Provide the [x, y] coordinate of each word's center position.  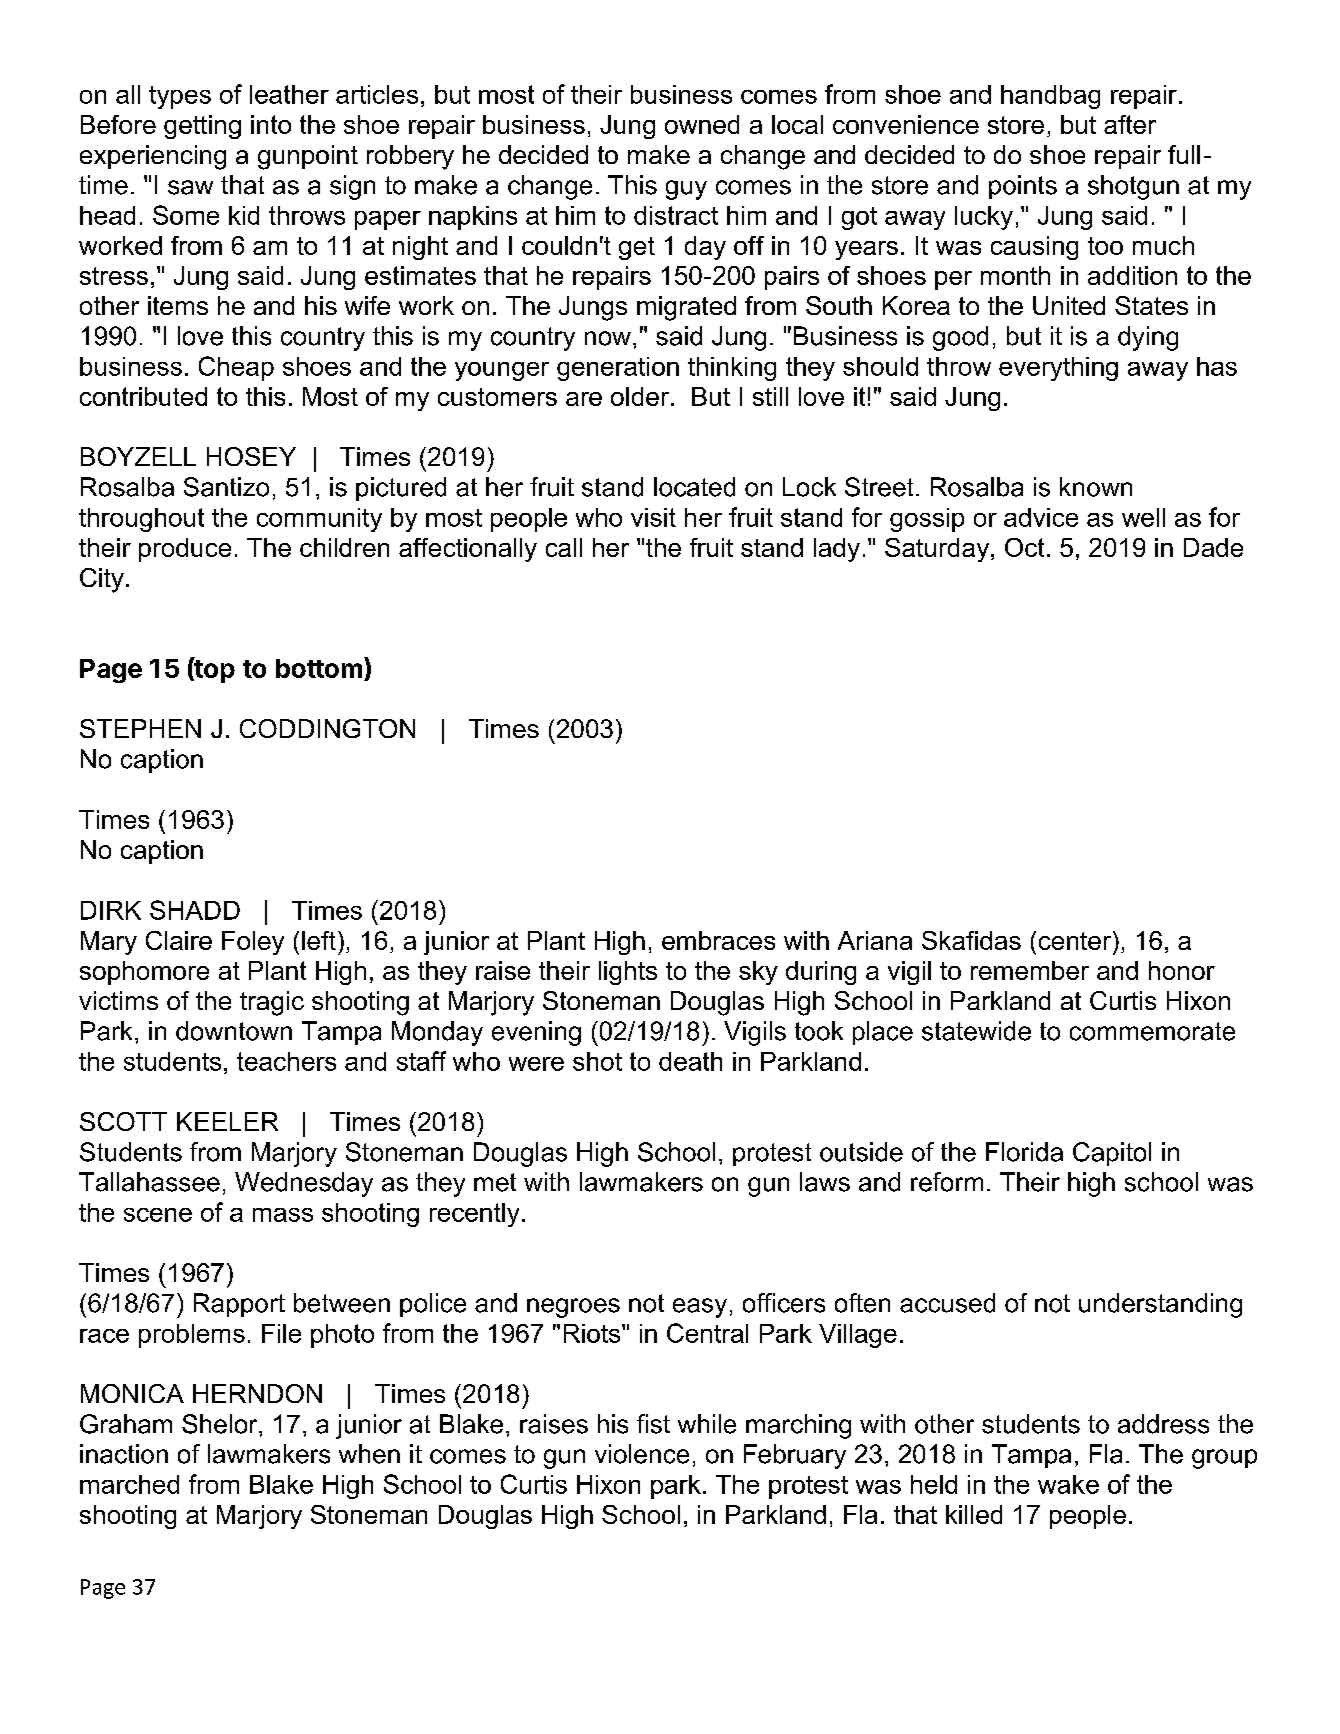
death [690, 1061]
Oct [1024, 547]
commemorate [1152, 1031]
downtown [234, 1031]
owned [702, 124]
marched [129, 1484]
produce [185, 550]
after [1130, 124]
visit [653, 517]
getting [202, 127]
